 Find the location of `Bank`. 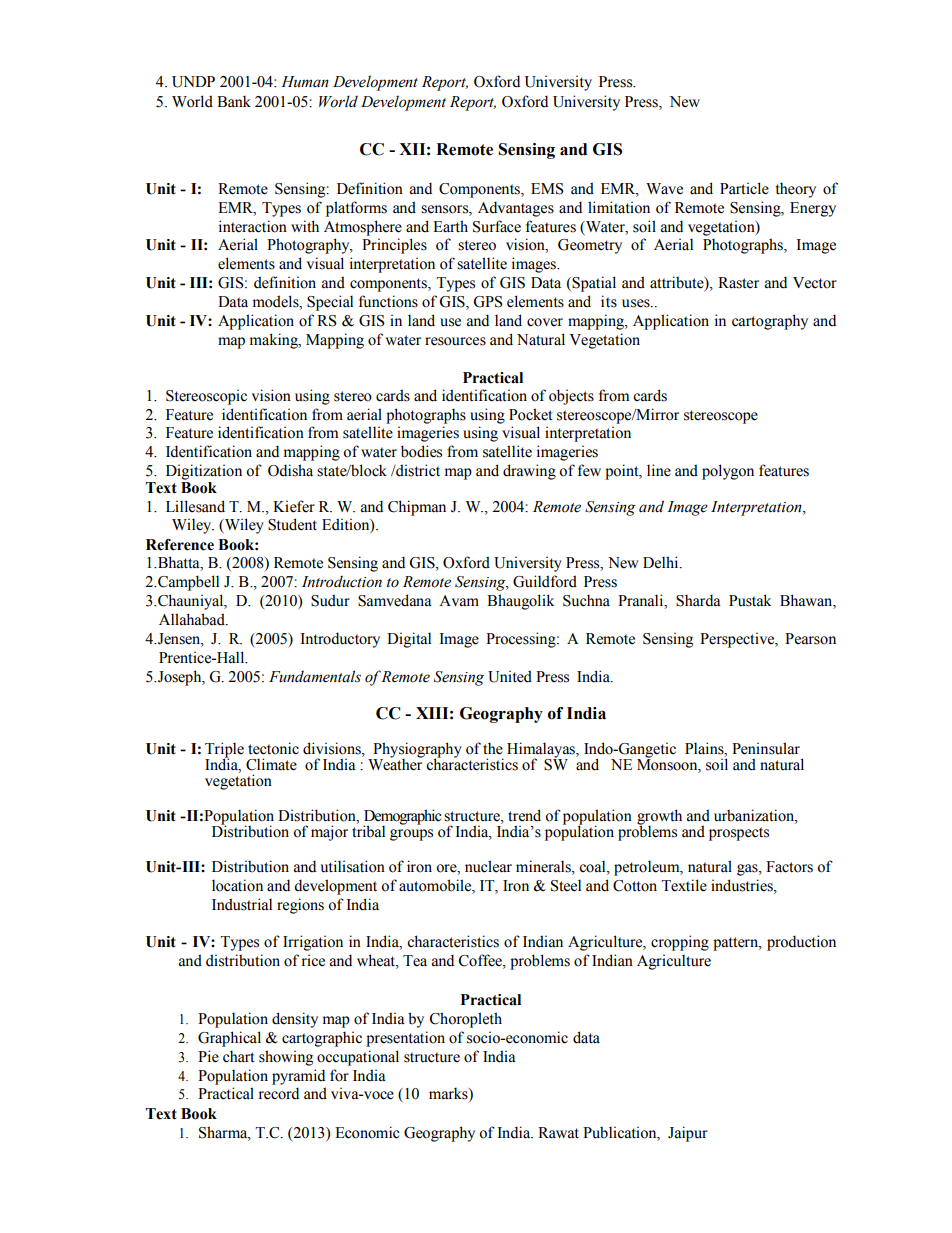

Bank is located at coordinates (234, 101).
